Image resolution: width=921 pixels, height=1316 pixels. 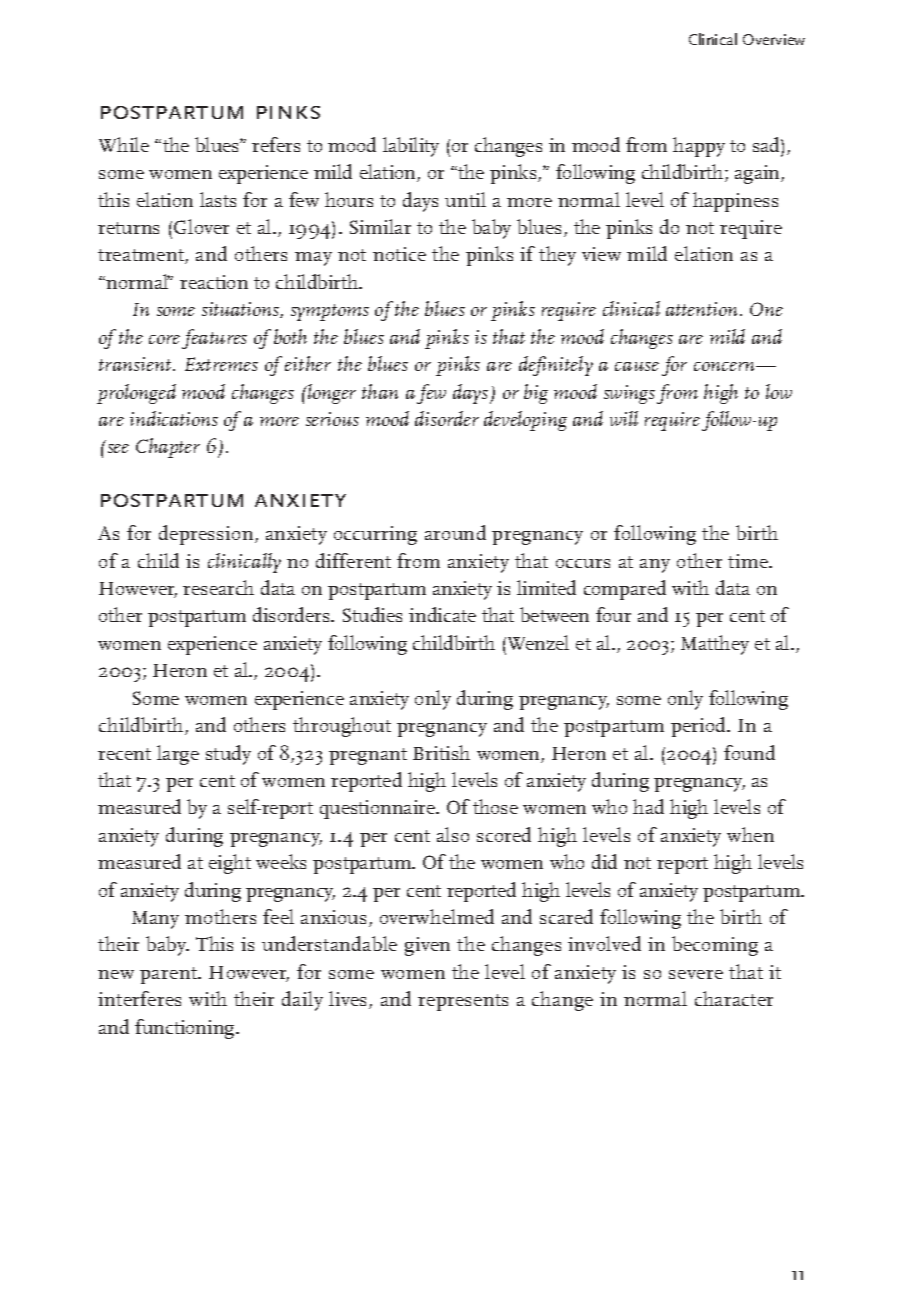 What do you see at coordinates (463, 1002) in the screenshot?
I see `represents` at bounding box center [463, 1002].
